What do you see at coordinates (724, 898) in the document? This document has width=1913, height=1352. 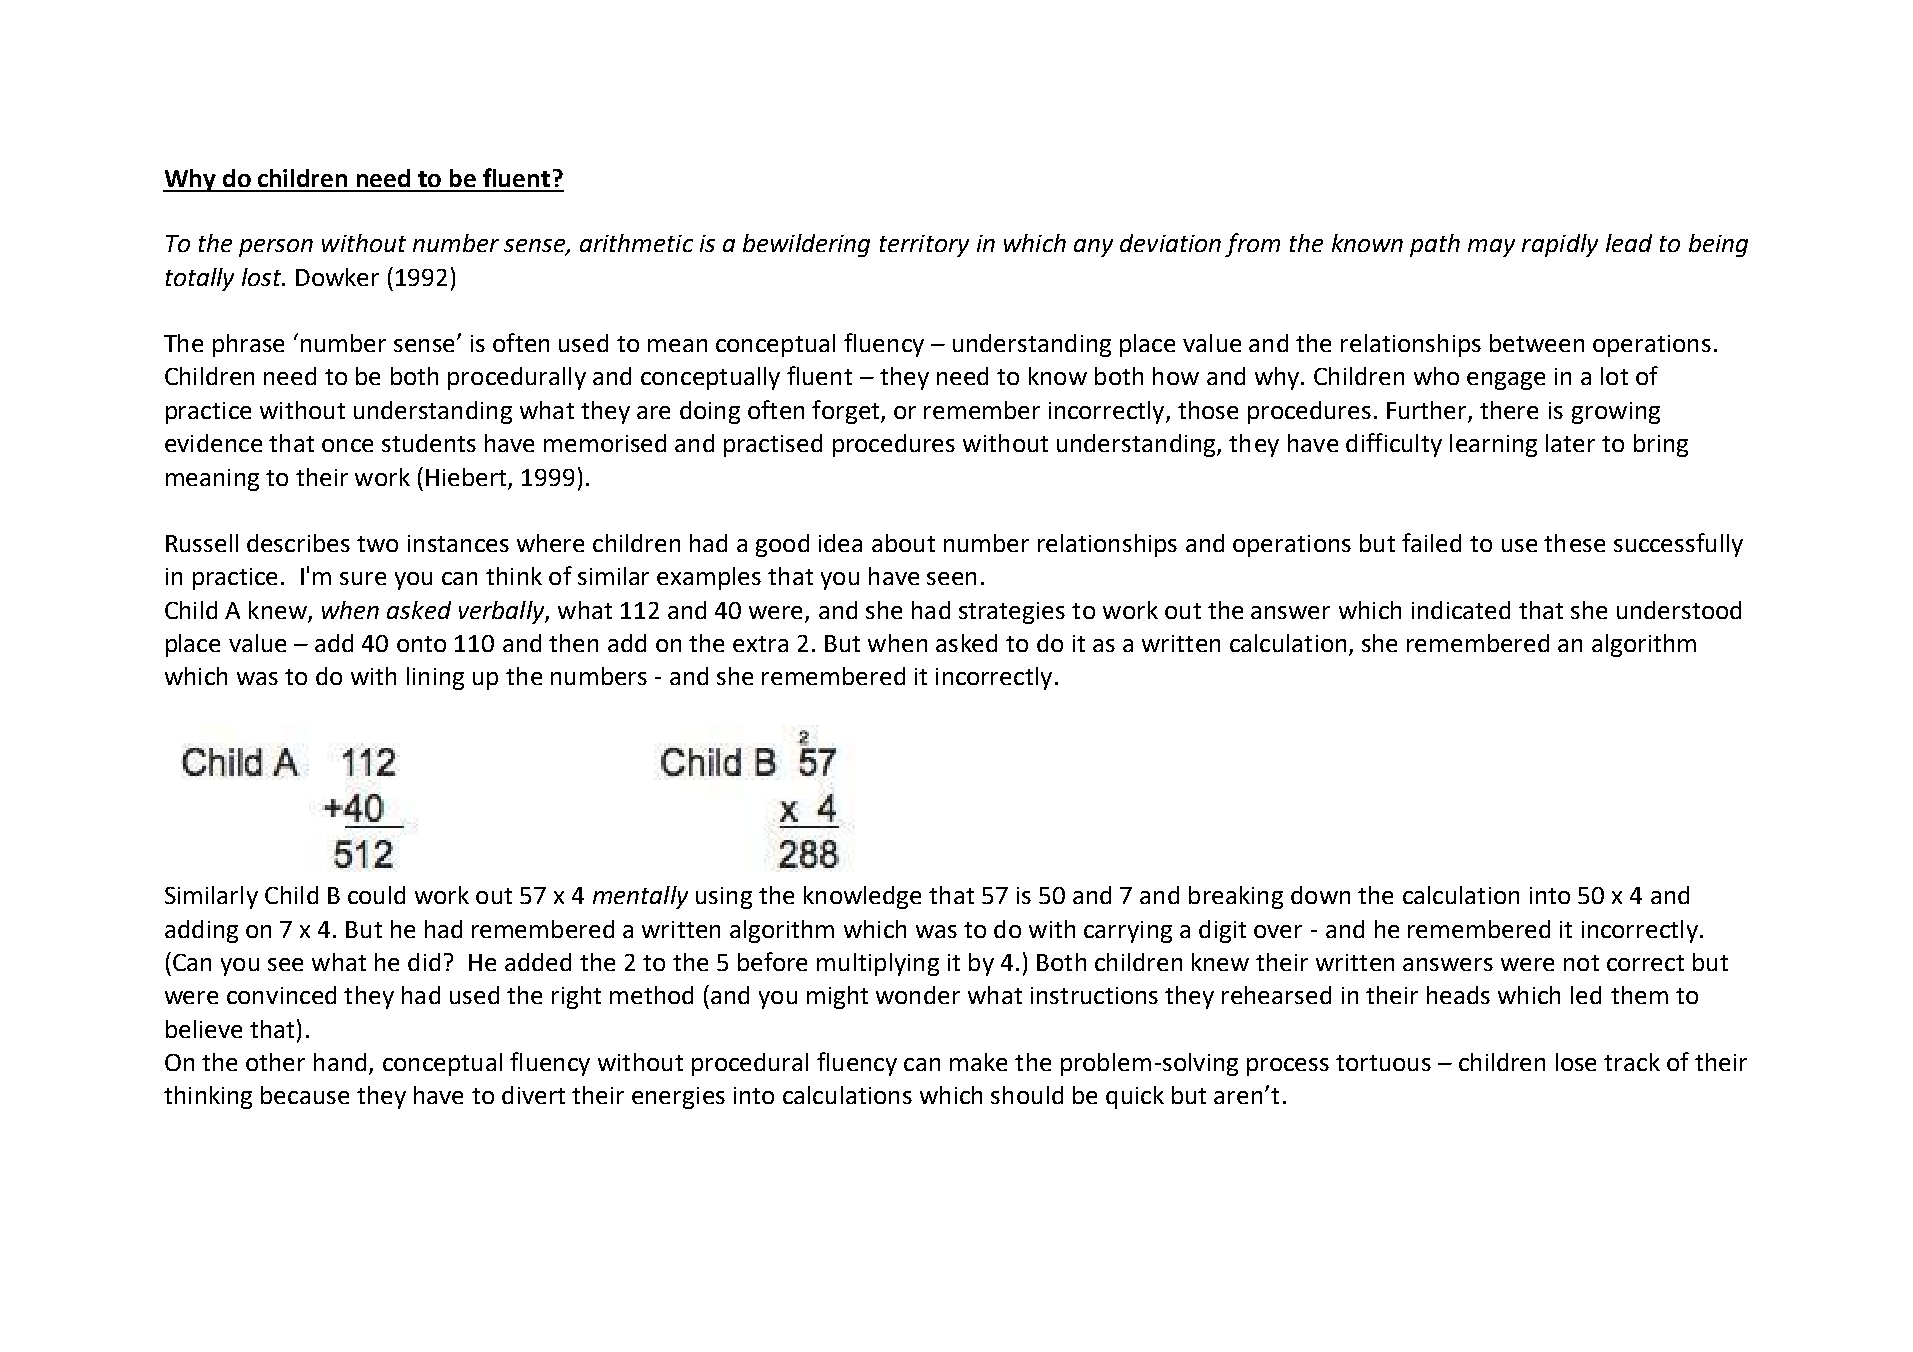 I see `using` at bounding box center [724, 898].
